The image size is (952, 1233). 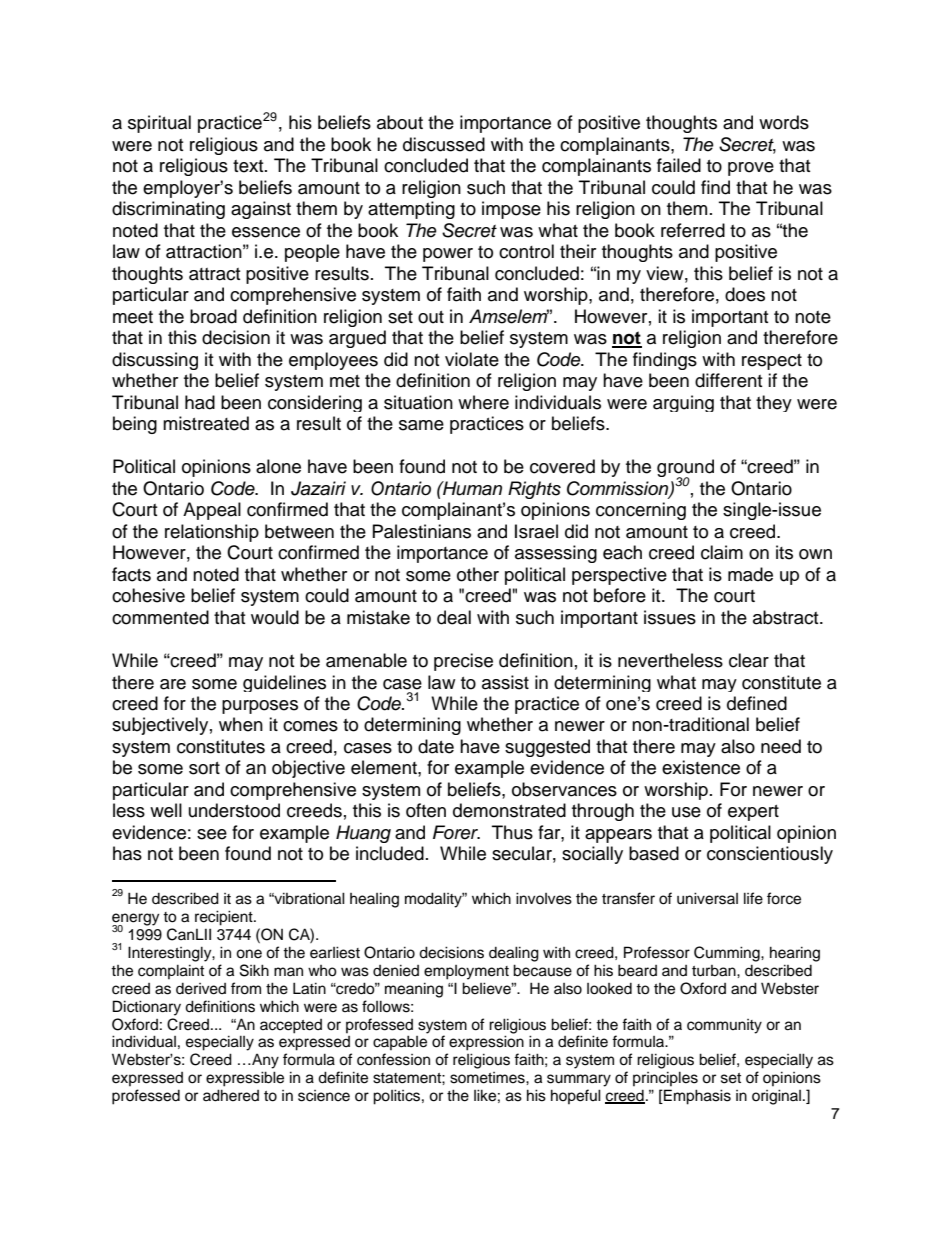 I want to click on discussed, so click(x=444, y=144).
